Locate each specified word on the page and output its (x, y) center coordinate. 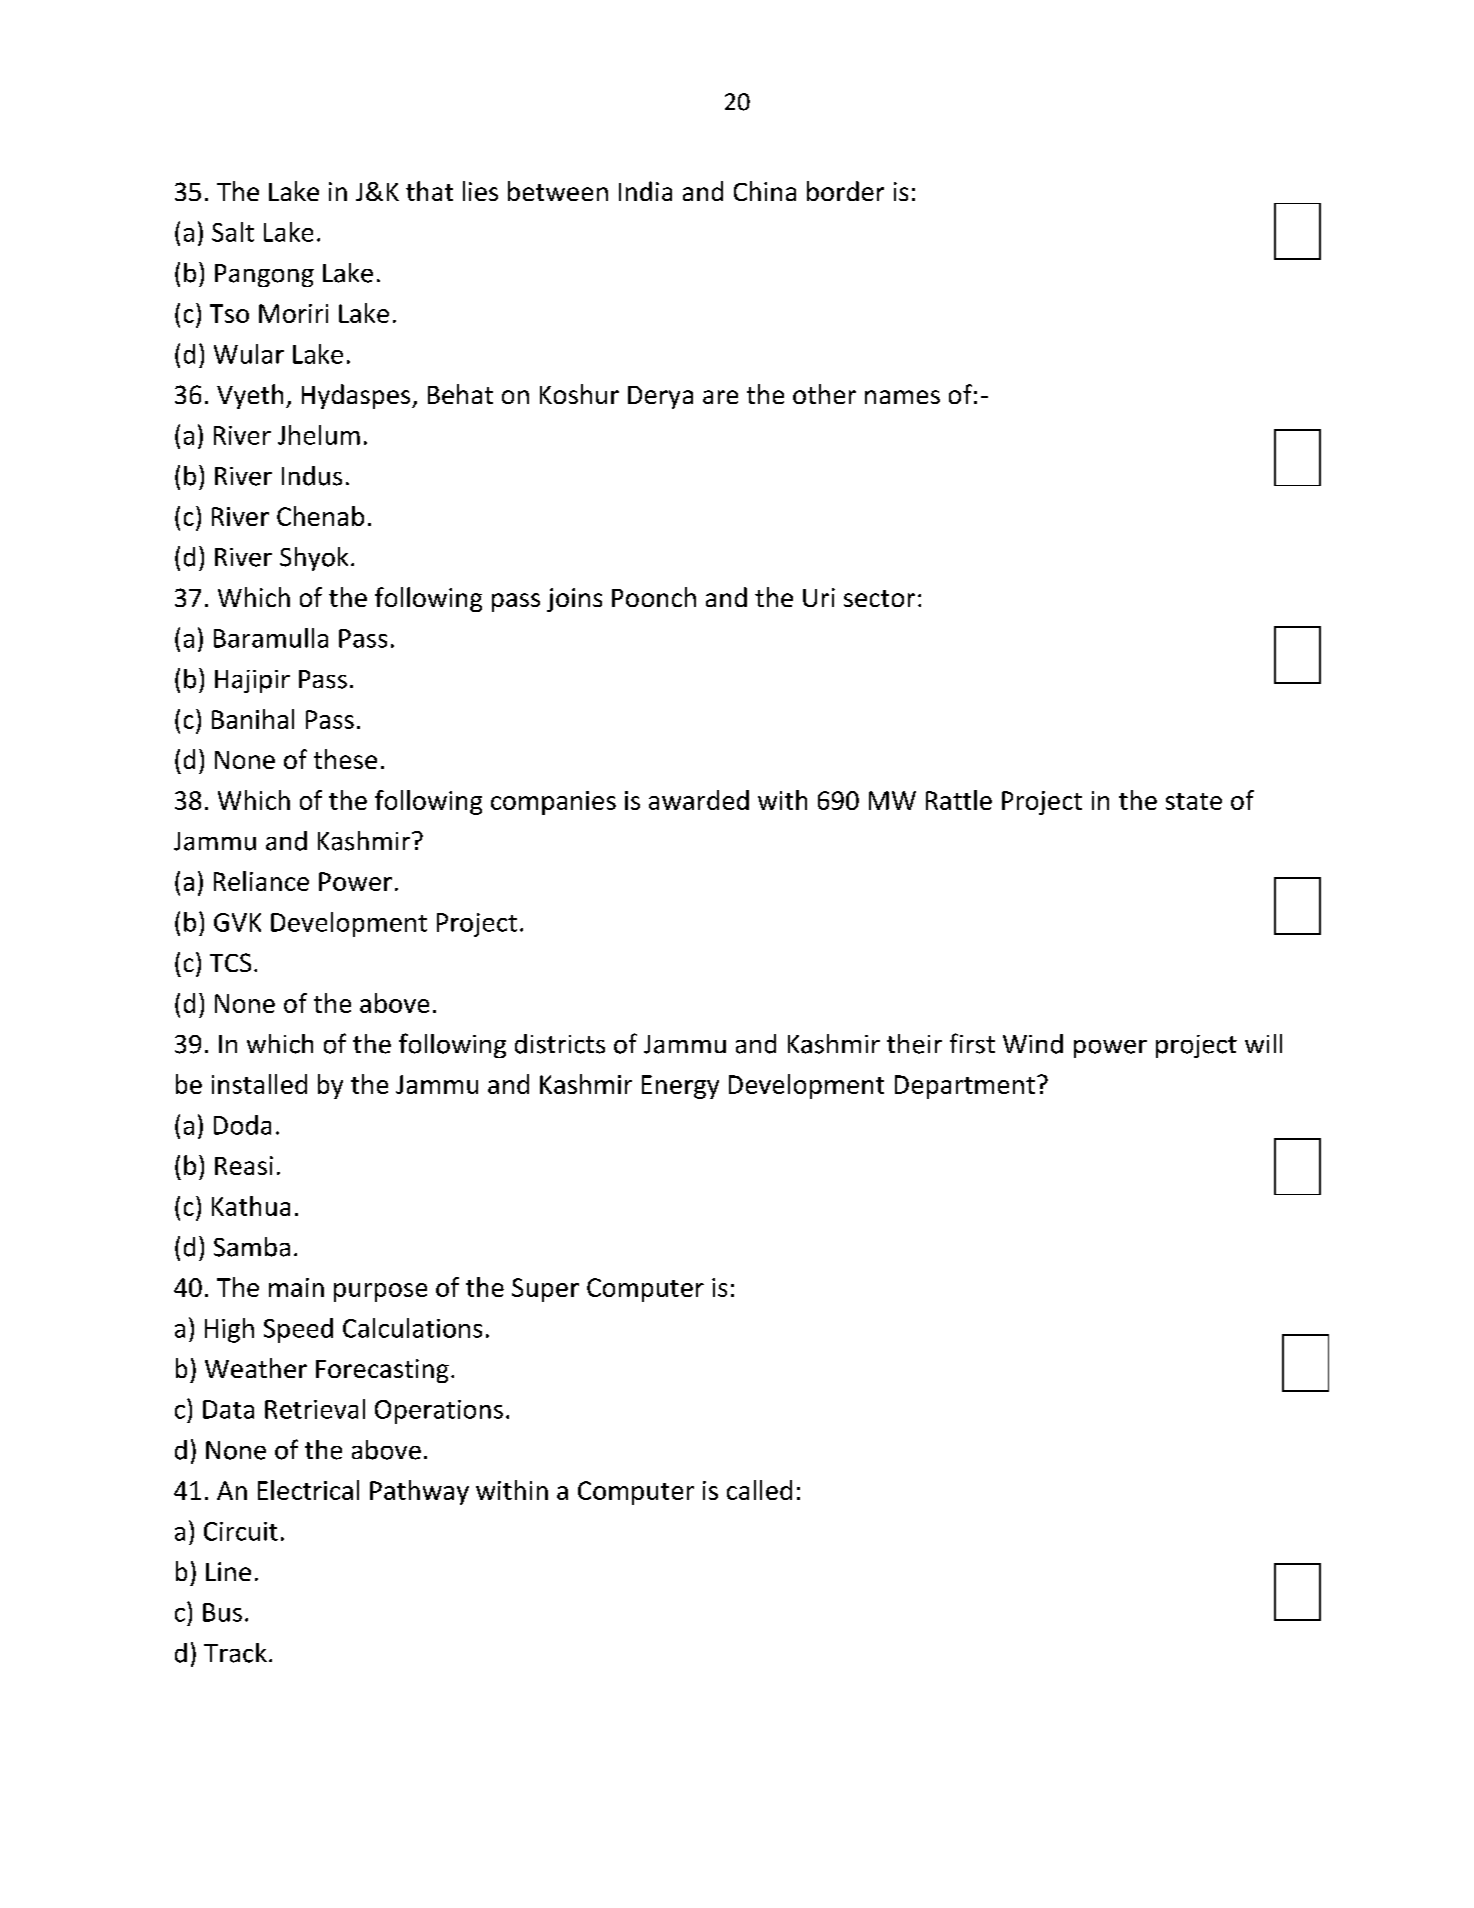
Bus (222, 1612)
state (1194, 801)
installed (259, 1084)
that (429, 191)
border (845, 191)
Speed (298, 1330)
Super (545, 1290)
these (345, 759)
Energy (680, 1087)
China (765, 191)
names (902, 397)
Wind (1033, 1044)
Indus (312, 476)
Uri (819, 597)
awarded (699, 800)
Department (965, 1087)
